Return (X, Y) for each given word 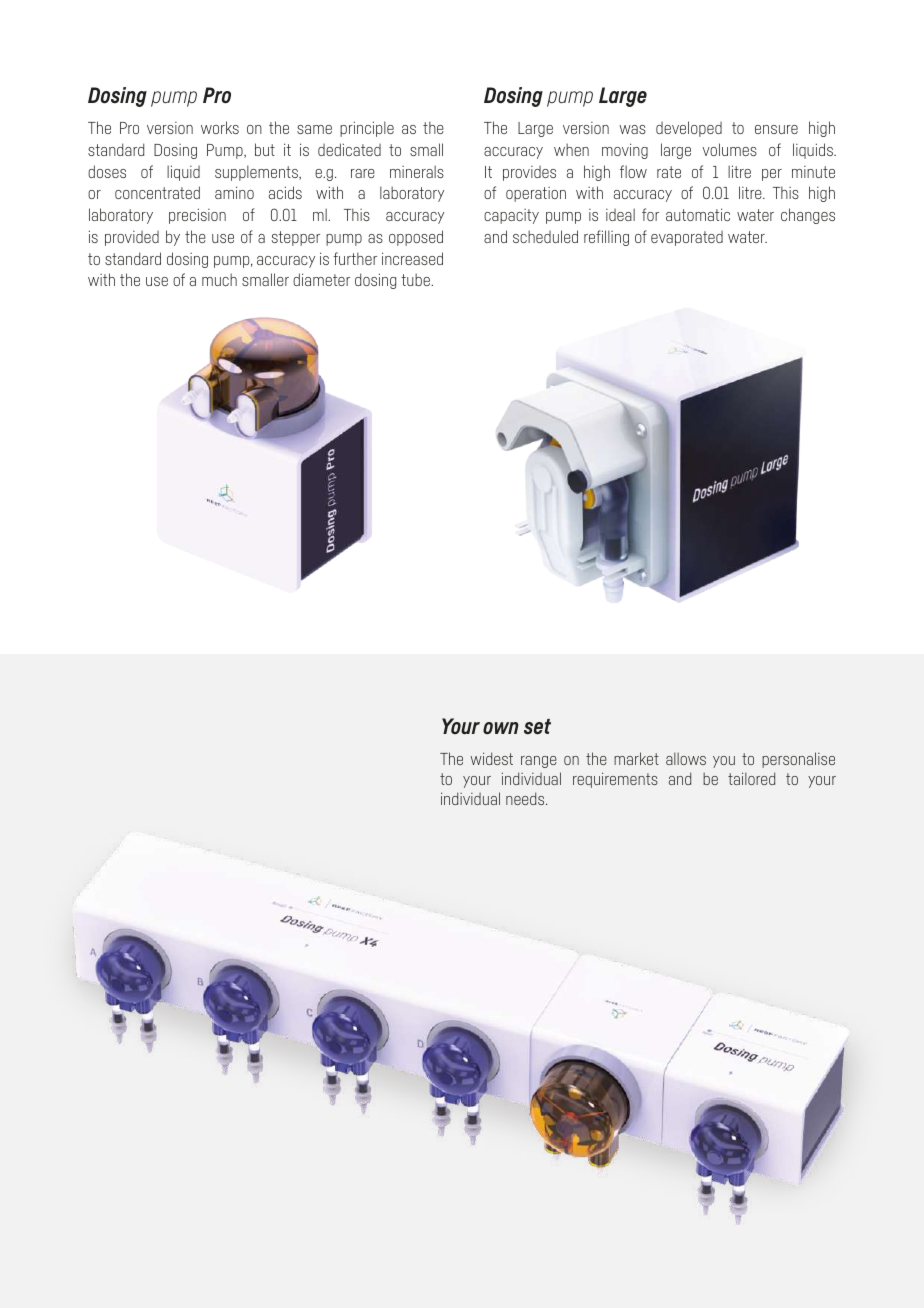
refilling (606, 238)
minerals (417, 171)
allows (686, 758)
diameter (321, 279)
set (537, 727)
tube (416, 279)
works (220, 127)
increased (412, 258)
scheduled (545, 236)
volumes (729, 149)
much (219, 279)
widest (492, 758)
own (501, 728)
